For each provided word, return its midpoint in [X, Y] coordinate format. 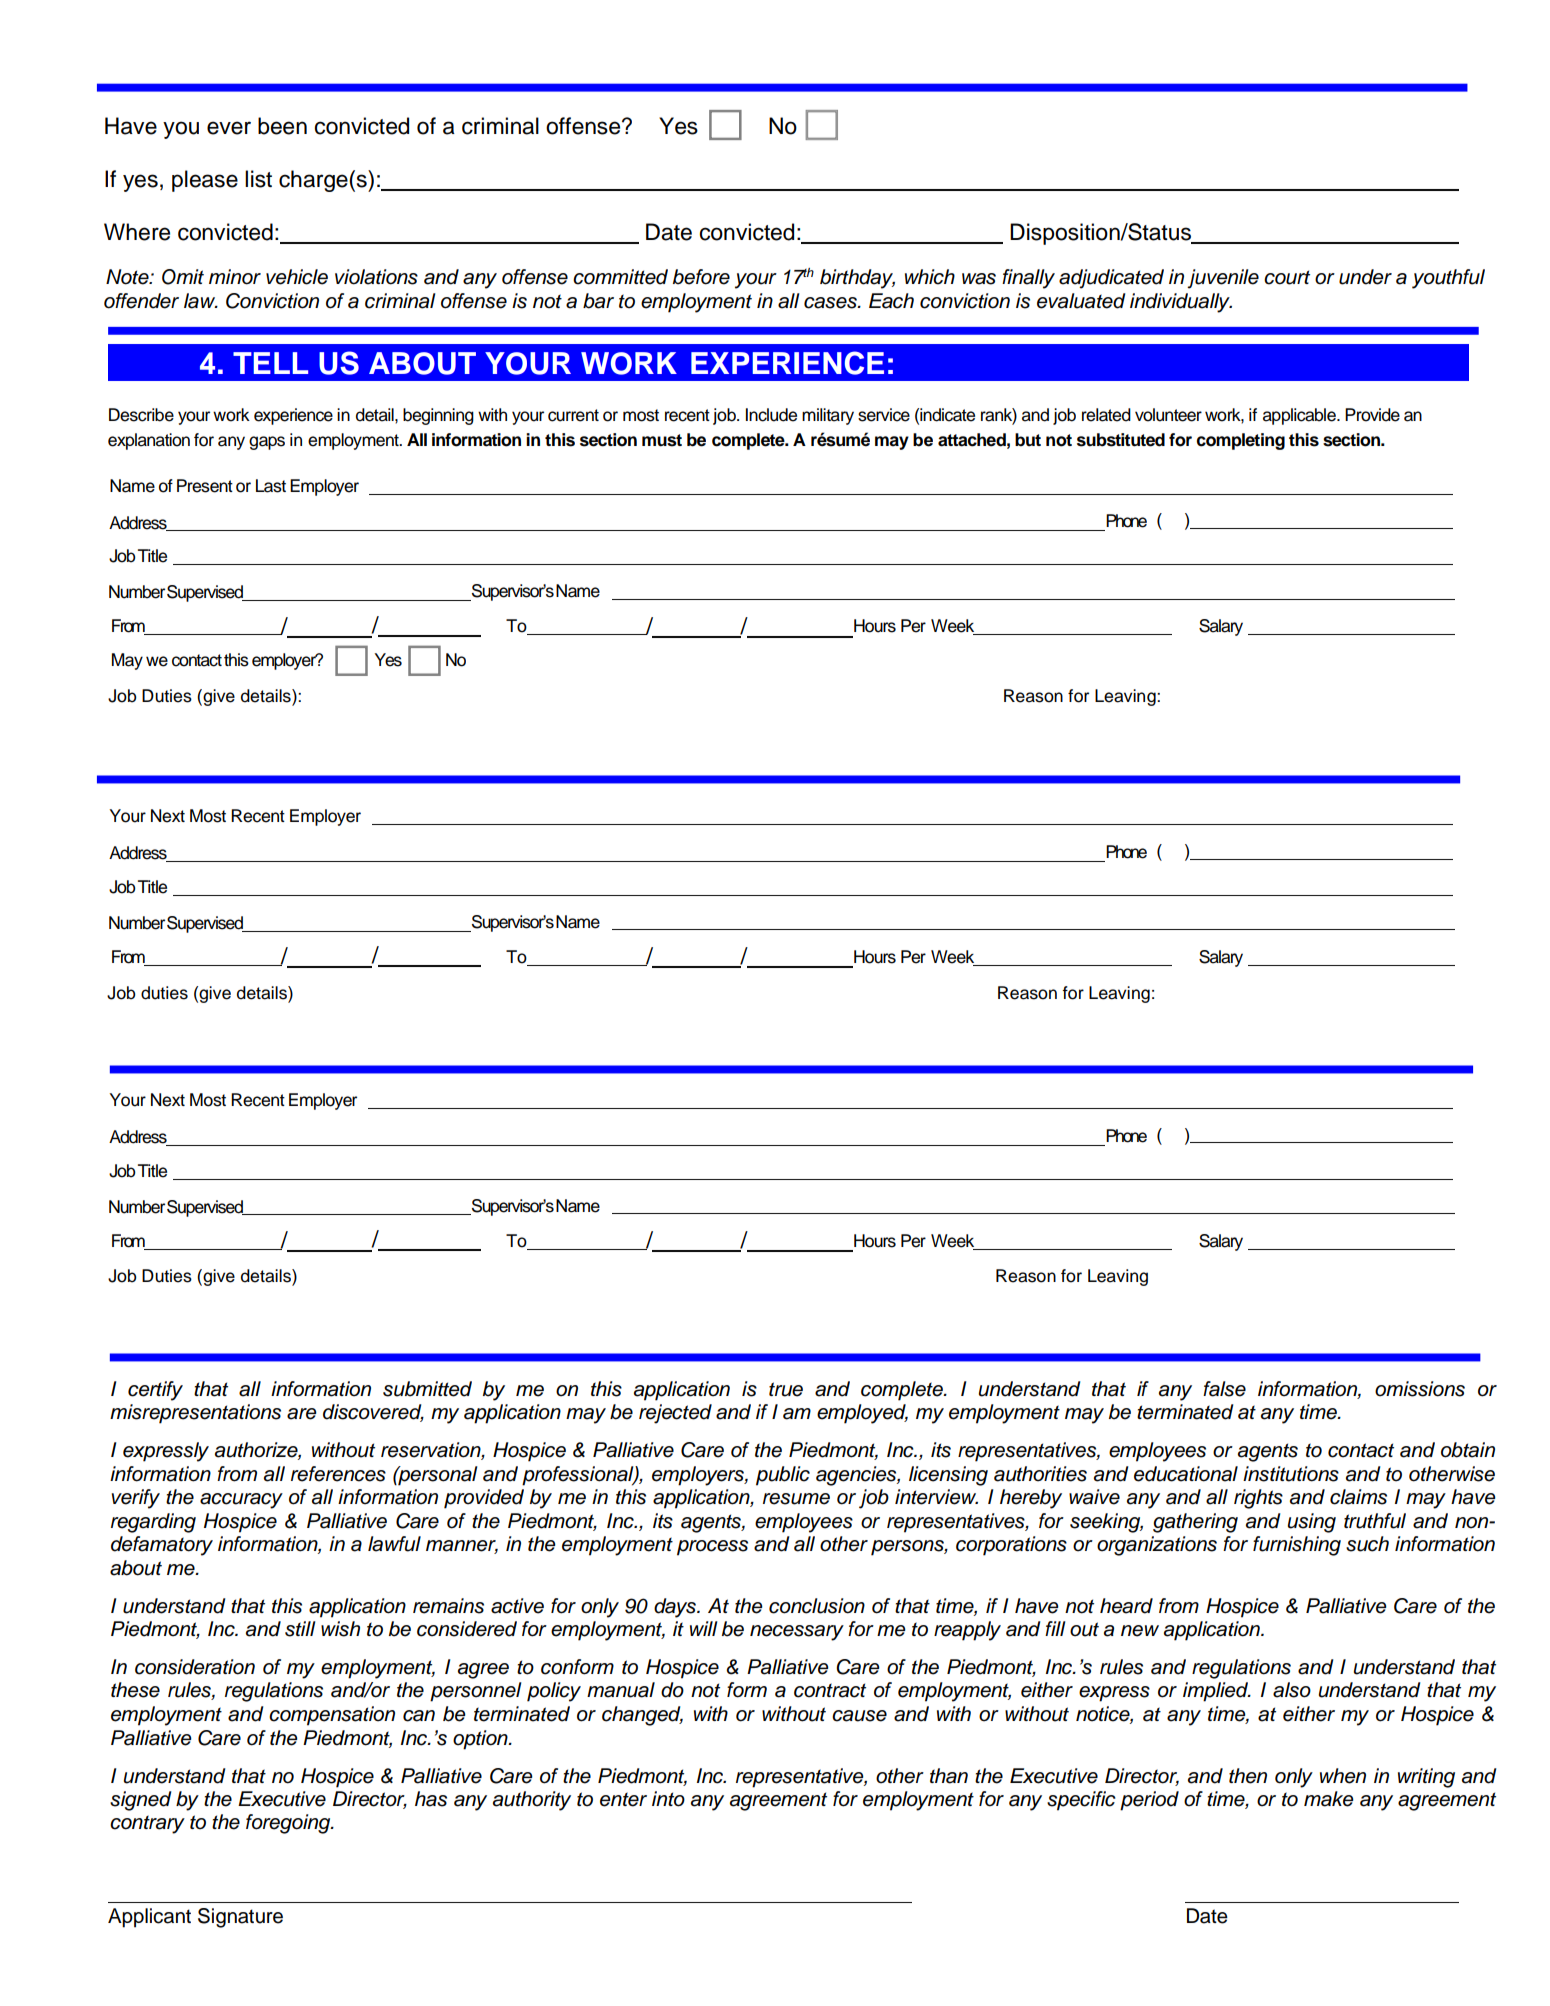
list [258, 179]
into [668, 1799]
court [1287, 277]
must [662, 440]
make [1329, 1799]
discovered [373, 1413]
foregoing [289, 1824]
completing [1241, 441]
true [786, 1389]
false [1224, 1389]
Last [271, 486]
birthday [857, 279]
